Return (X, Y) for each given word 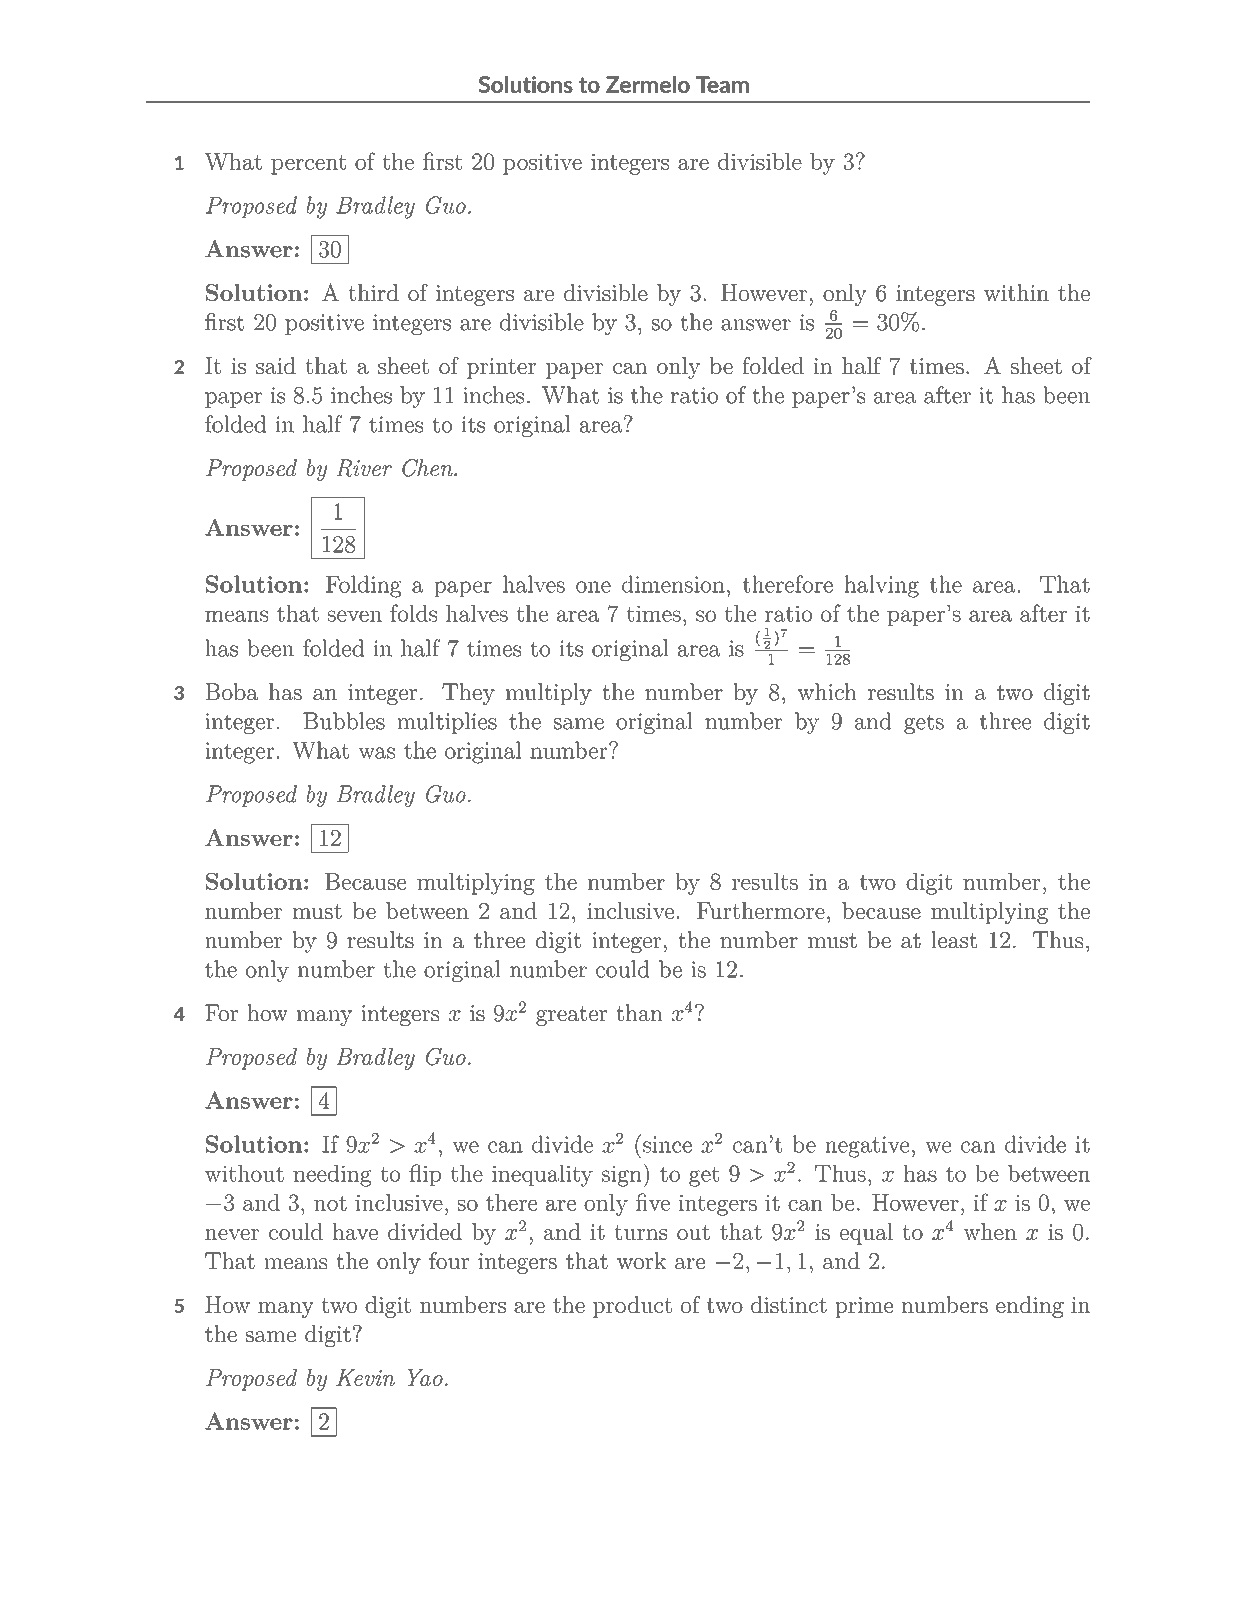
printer (501, 368)
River (364, 468)
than (639, 1012)
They (468, 694)
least (954, 939)
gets (924, 724)
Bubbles (344, 721)
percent (308, 165)
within (1016, 292)
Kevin (365, 1377)
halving (881, 586)
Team (722, 84)
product (632, 1307)
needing (332, 1176)
